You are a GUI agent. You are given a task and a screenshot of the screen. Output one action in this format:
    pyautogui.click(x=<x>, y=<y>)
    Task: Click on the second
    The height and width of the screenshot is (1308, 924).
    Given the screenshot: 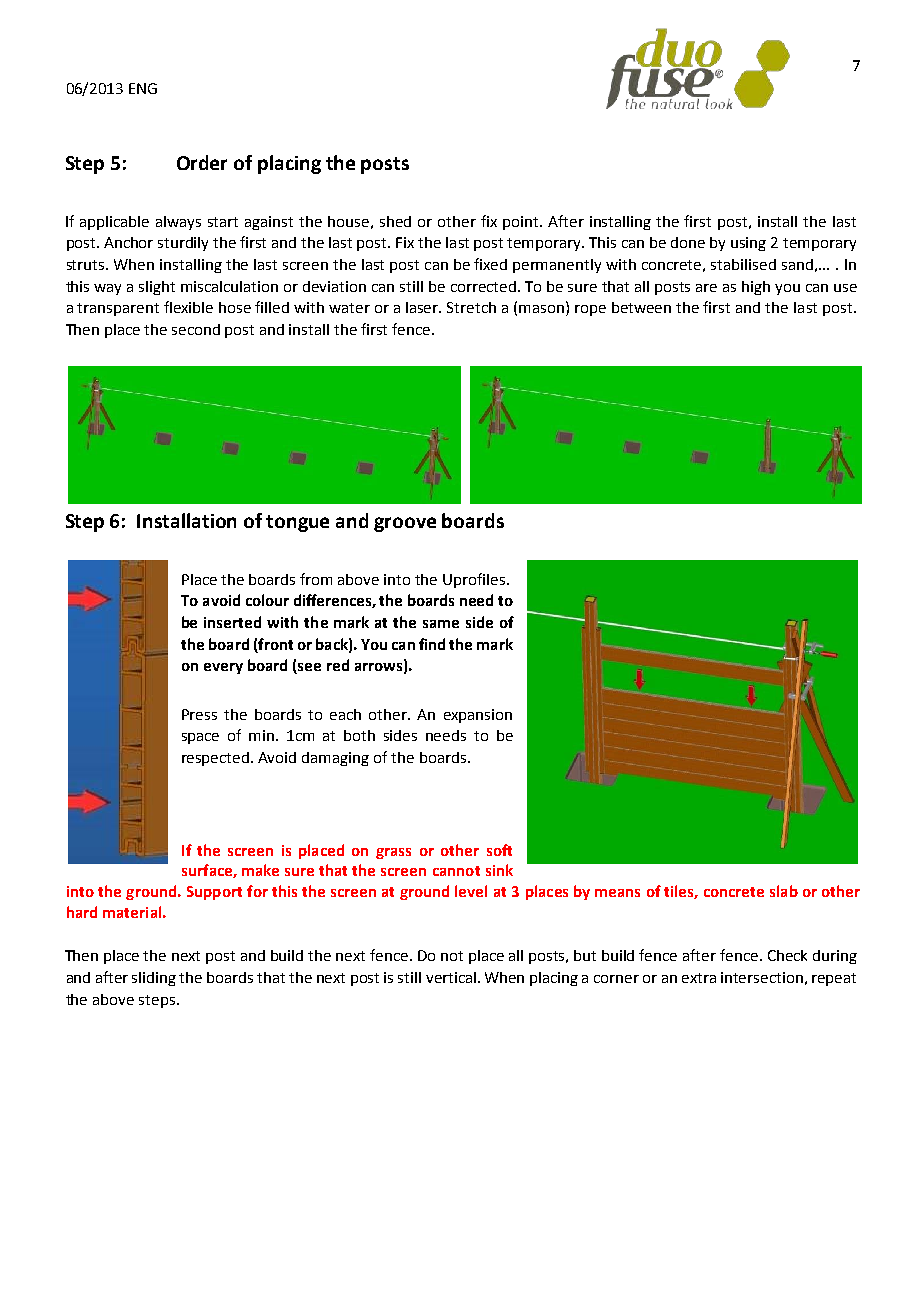 What is the action you would take?
    pyautogui.click(x=196, y=329)
